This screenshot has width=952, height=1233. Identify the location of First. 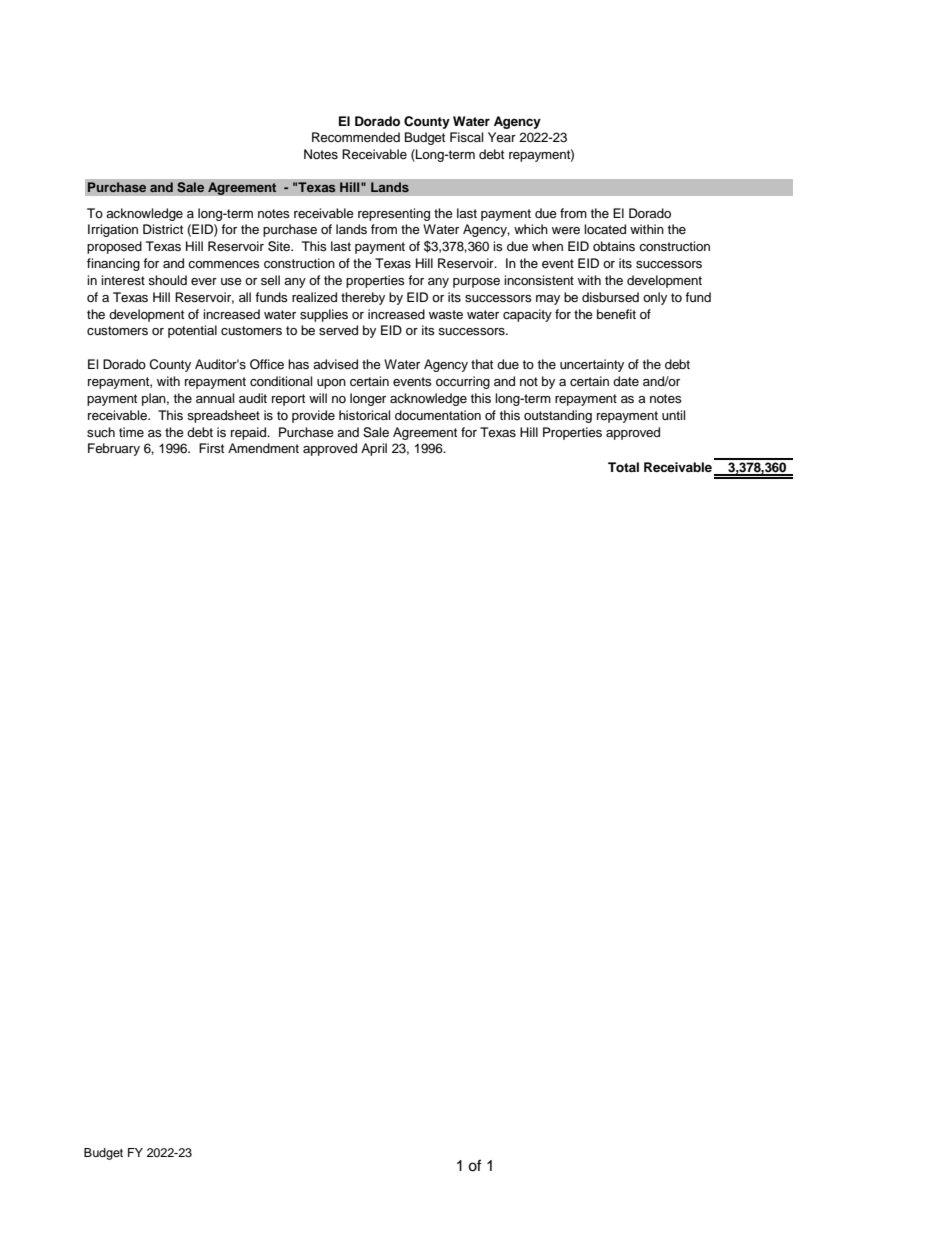
(211, 448).
